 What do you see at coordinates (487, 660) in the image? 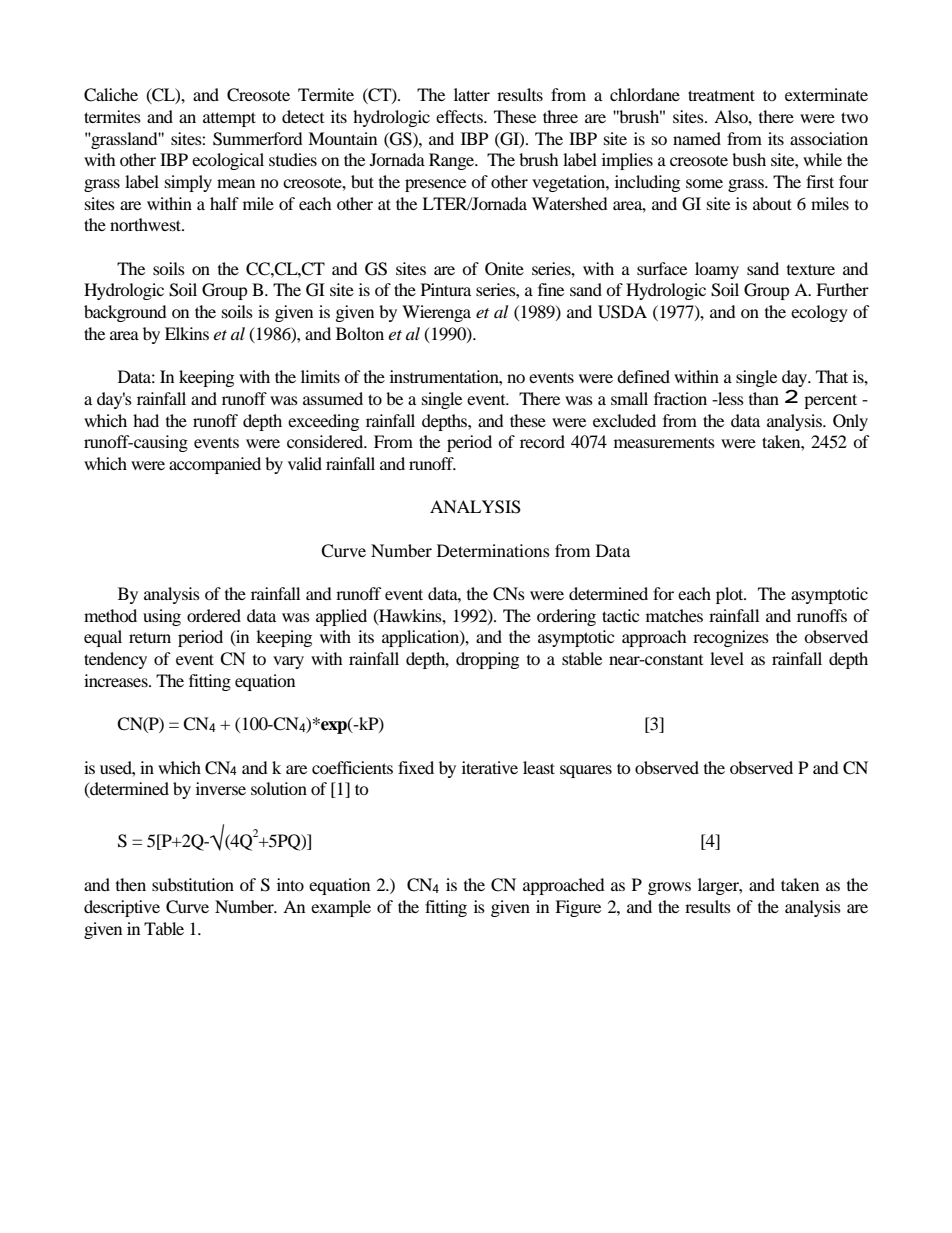
I see `dropping` at bounding box center [487, 660].
